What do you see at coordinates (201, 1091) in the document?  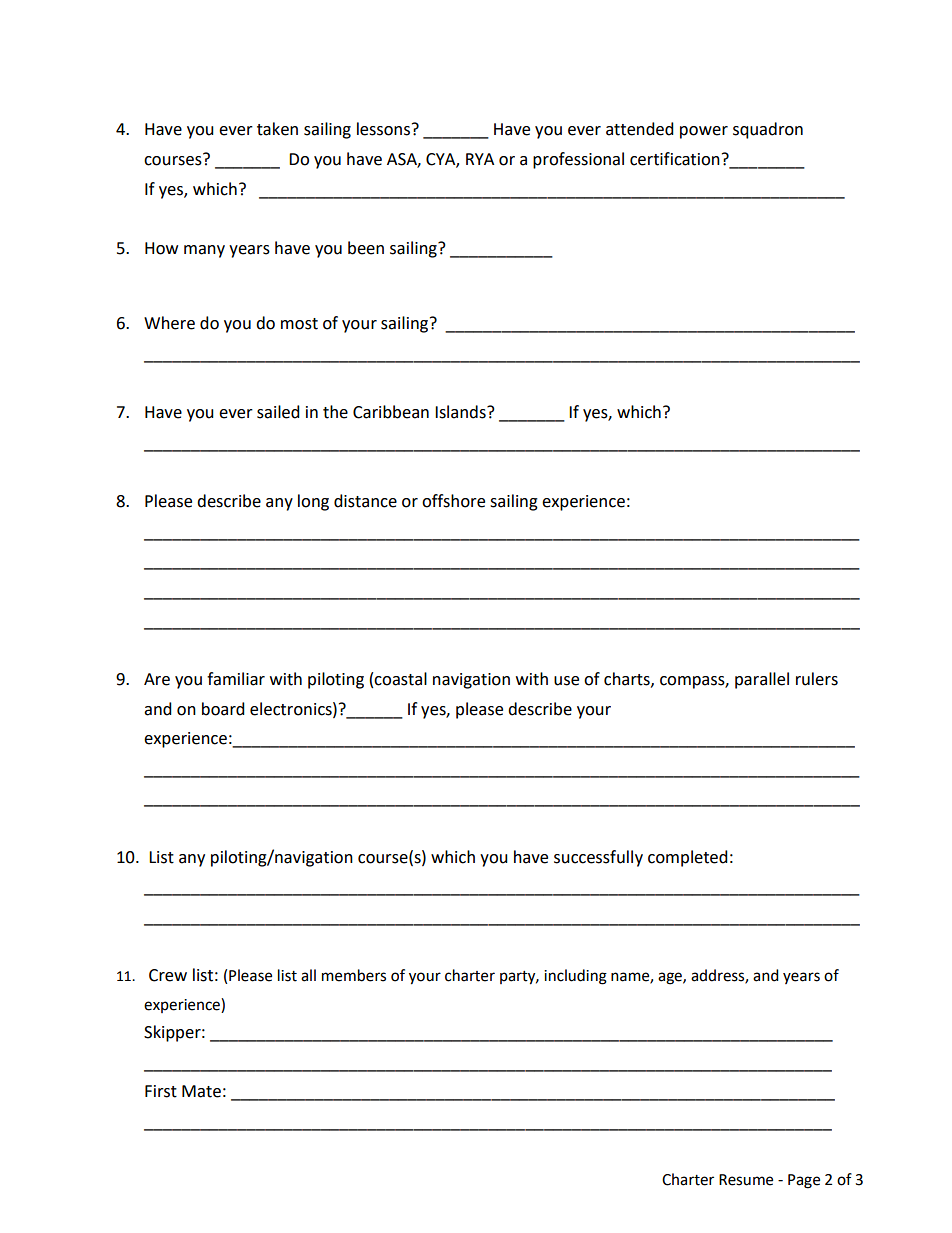 I see `Mate` at bounding box center [201, 1091].
